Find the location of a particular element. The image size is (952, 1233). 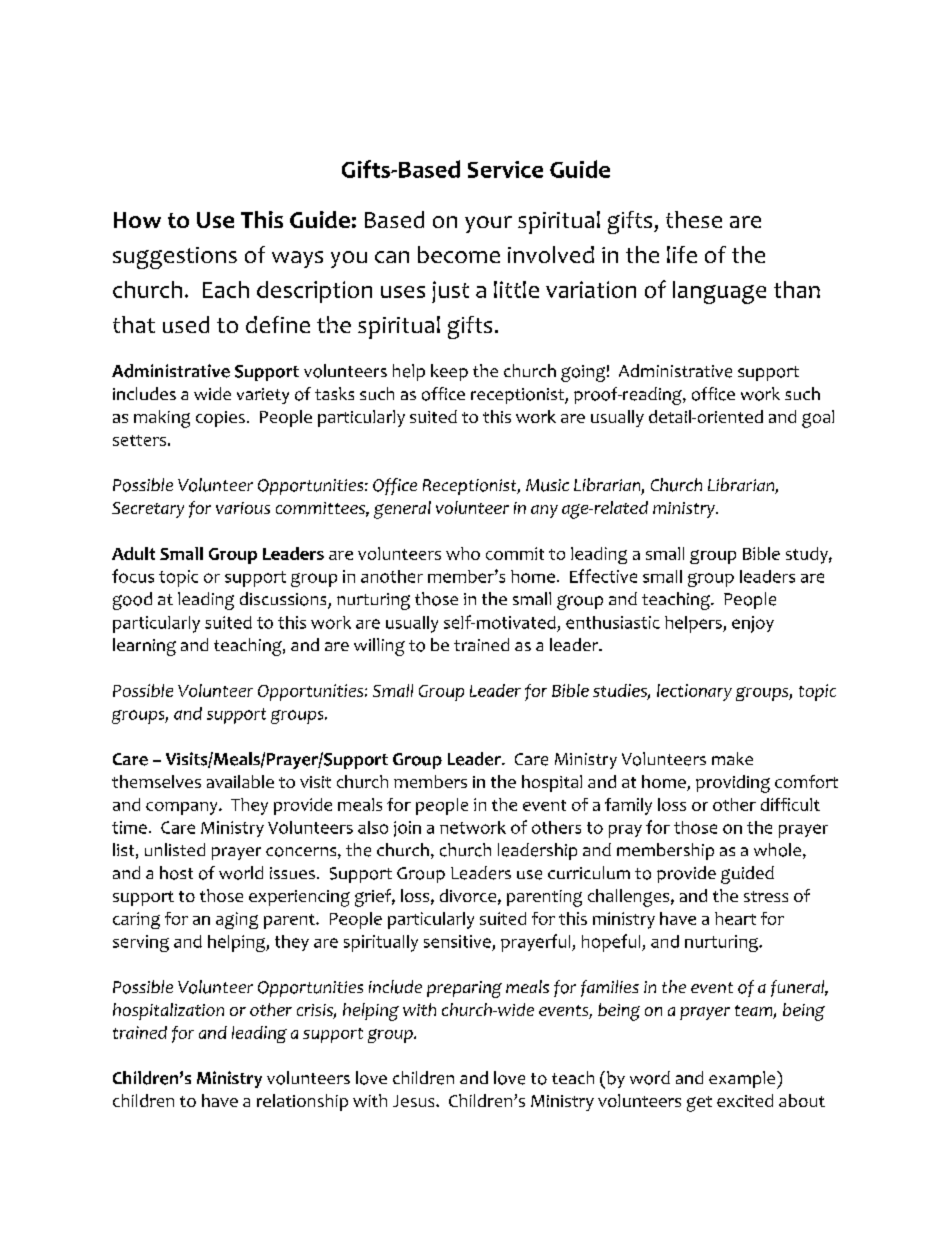

Jesus is located at coordinates (415, 1101).
